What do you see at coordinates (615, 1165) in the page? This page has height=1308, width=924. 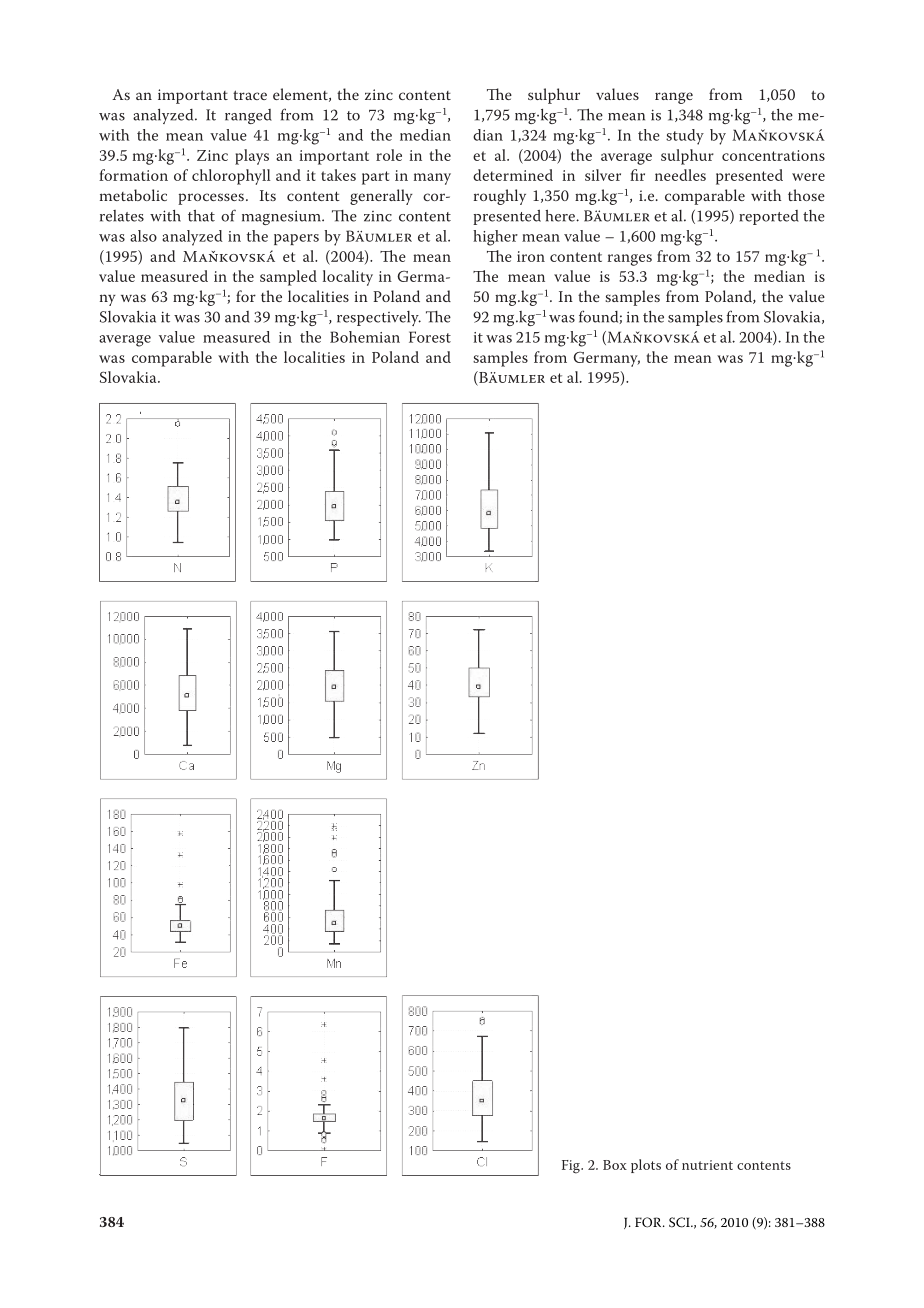 I see `Box` at bounding box center [615, 1165].
